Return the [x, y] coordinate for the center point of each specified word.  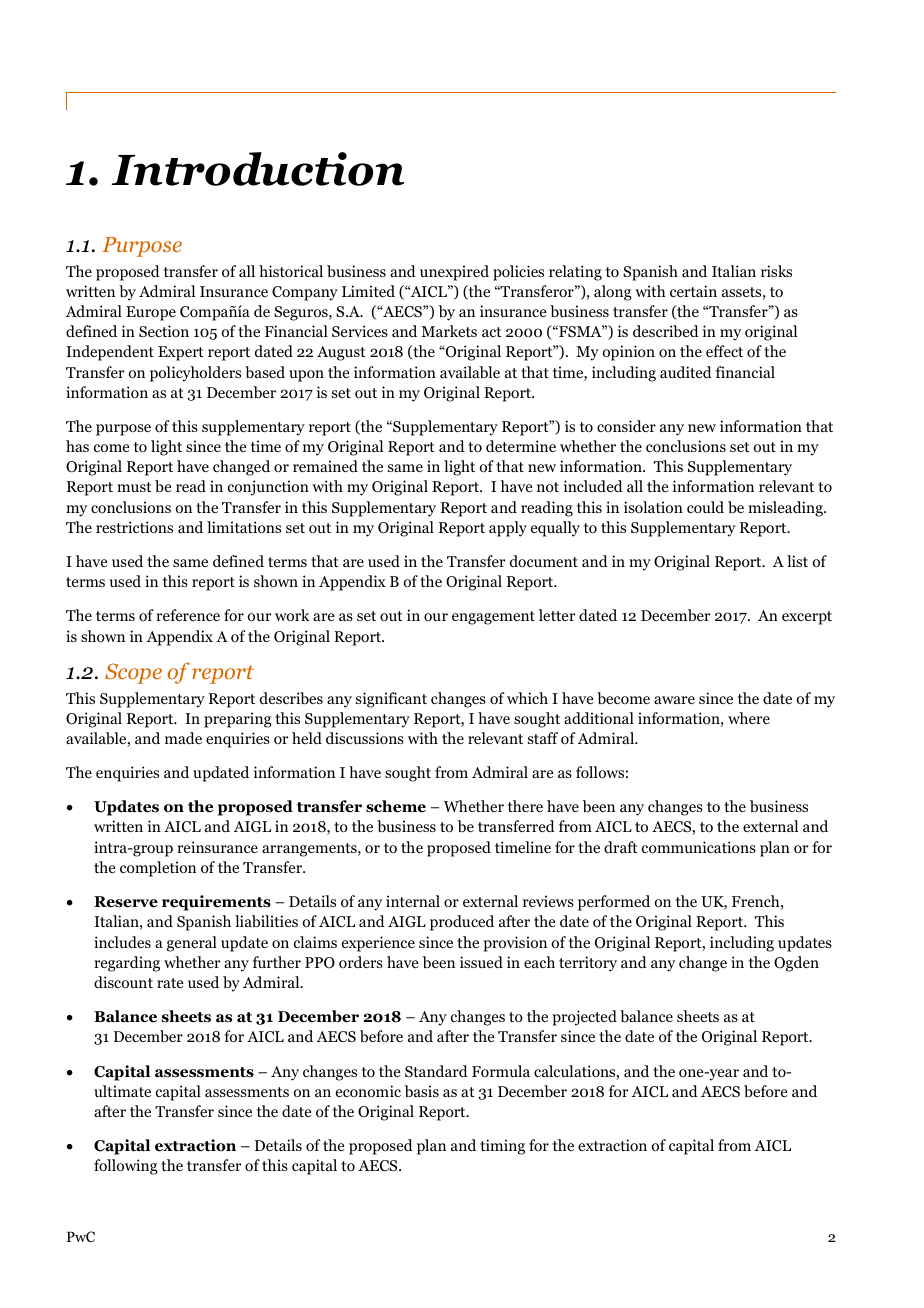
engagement [493, 618]
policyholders [195, 374]
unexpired [454, 273]
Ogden [796, 964]
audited [686, 372]
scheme [396, 806]
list [797, 561]
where [749, 718]
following [126, 1167]
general [192, 944]
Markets [449, 331]
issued [481, 962]
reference [188, 615]
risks [776, 271]
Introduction [258, 169]
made [183, 738]
